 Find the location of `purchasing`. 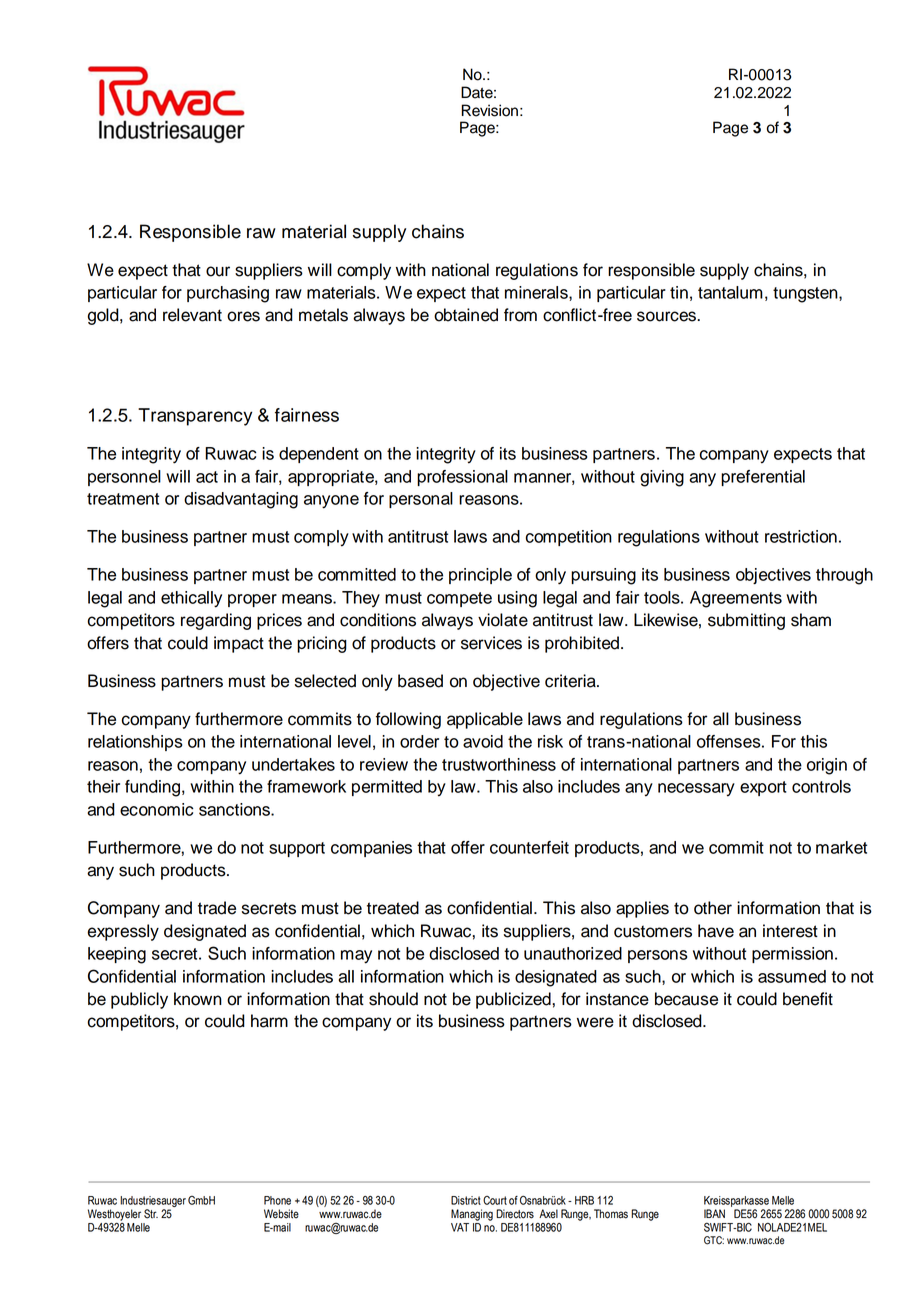

purchasing is located at coordinates (228, 294).
